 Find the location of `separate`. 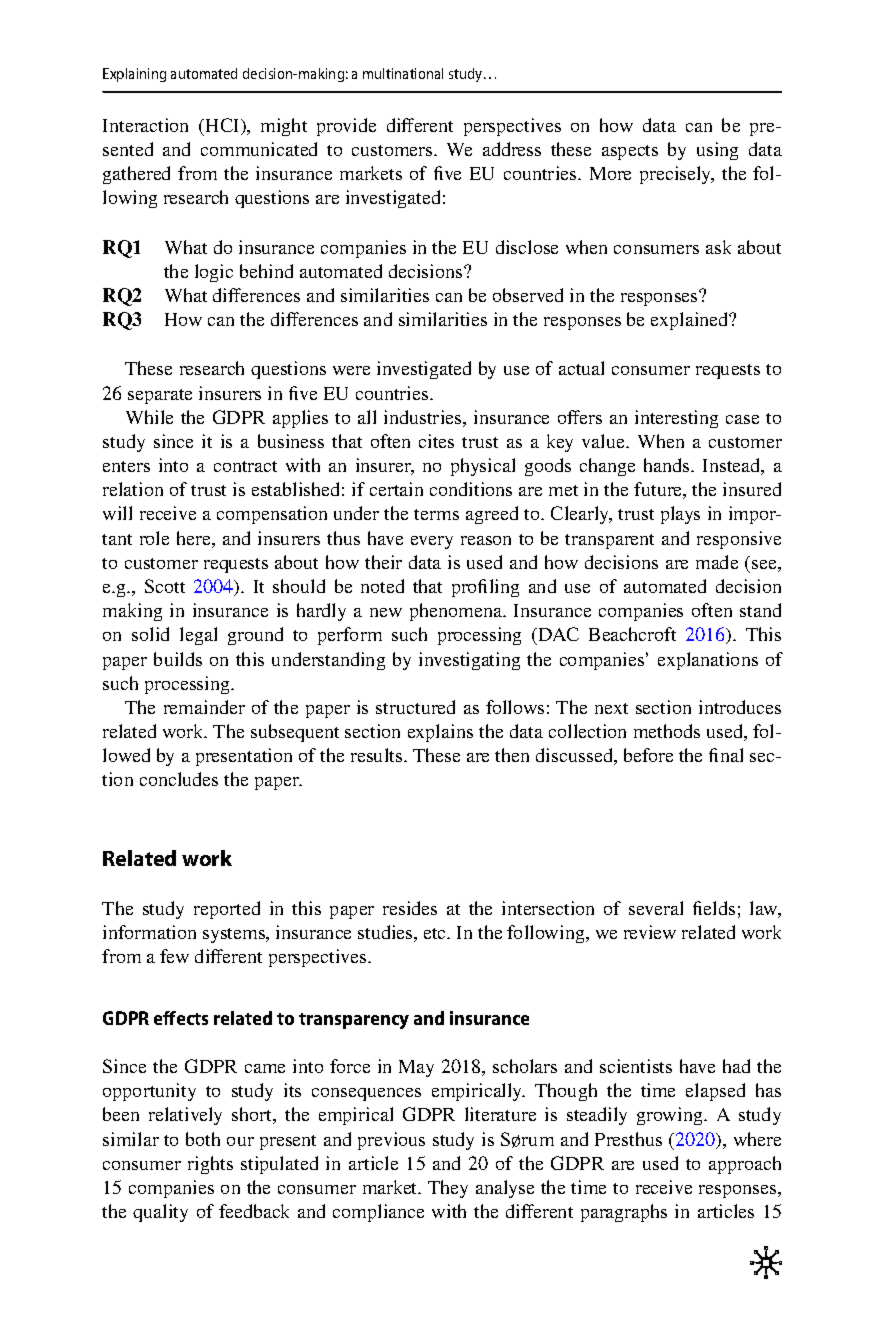

separate is located at coordinates (160, 396).
